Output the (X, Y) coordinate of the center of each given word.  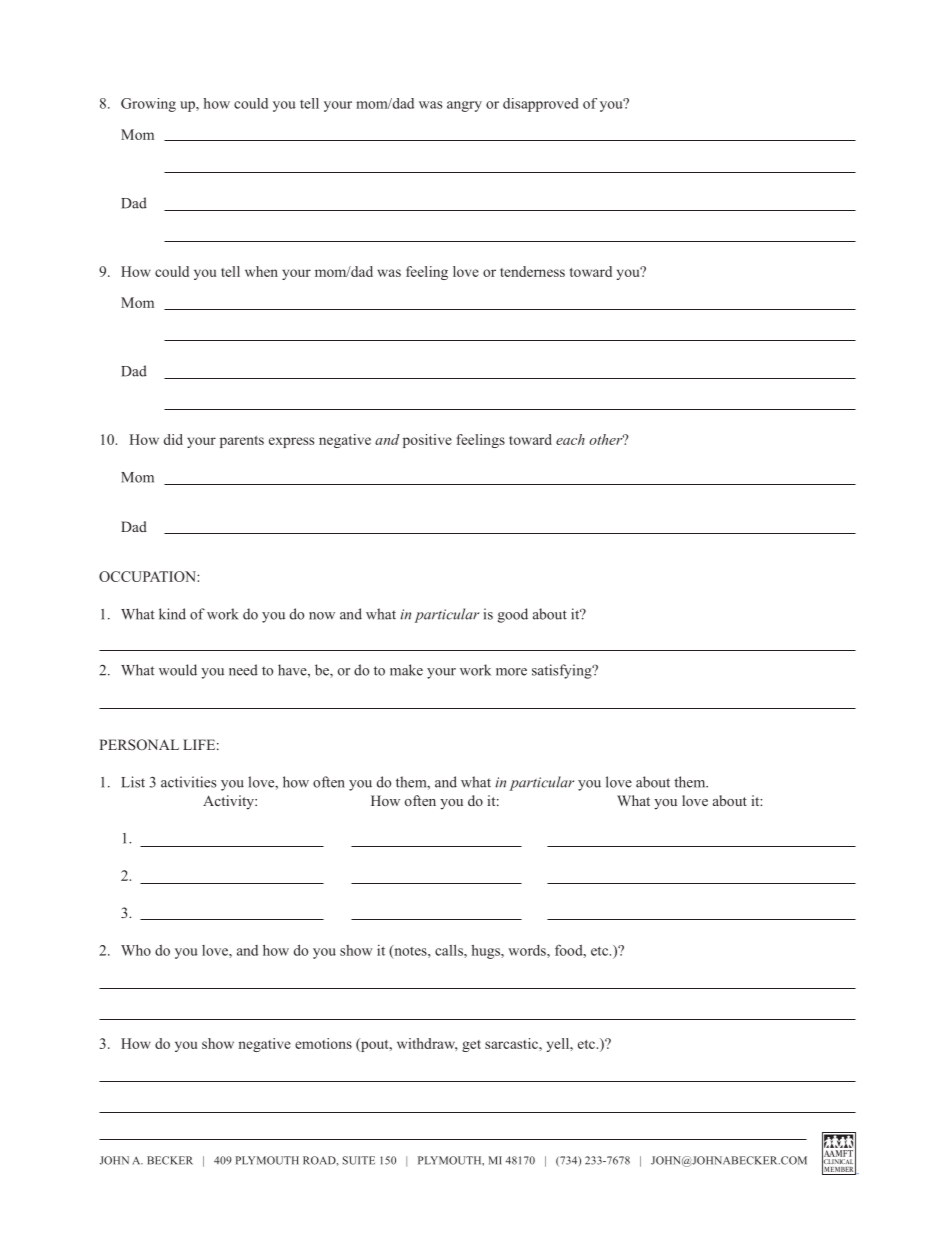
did (173, 439)
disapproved (541, 105)
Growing (148, 105)
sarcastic (512, 1043)
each (570, 439)
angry (464, 106)
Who (136, 950)
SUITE (359, 1160)
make (406, 670)
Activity (229, 802)
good (513, 615)
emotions (323, 1043)
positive (427, 441)
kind (172, 614)
